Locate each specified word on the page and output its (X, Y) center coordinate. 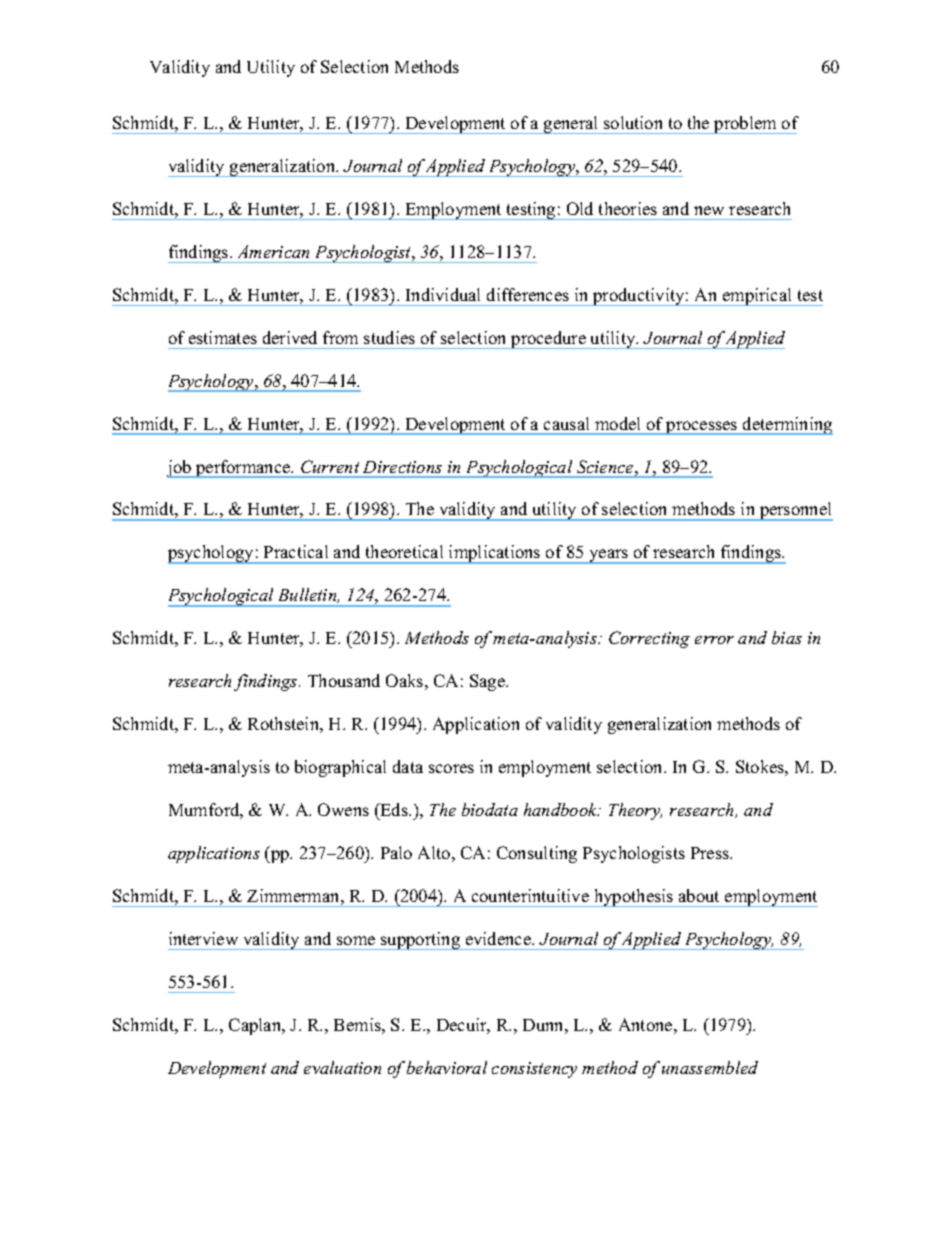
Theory (635, 811)
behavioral (447, 1067)
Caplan (256, 1026)
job (180, 469)
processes (702, 428)
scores (451, 768)
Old (580, 208)
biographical (340, 768)
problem (746, 125)
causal (566, 423)
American (273, 251)
